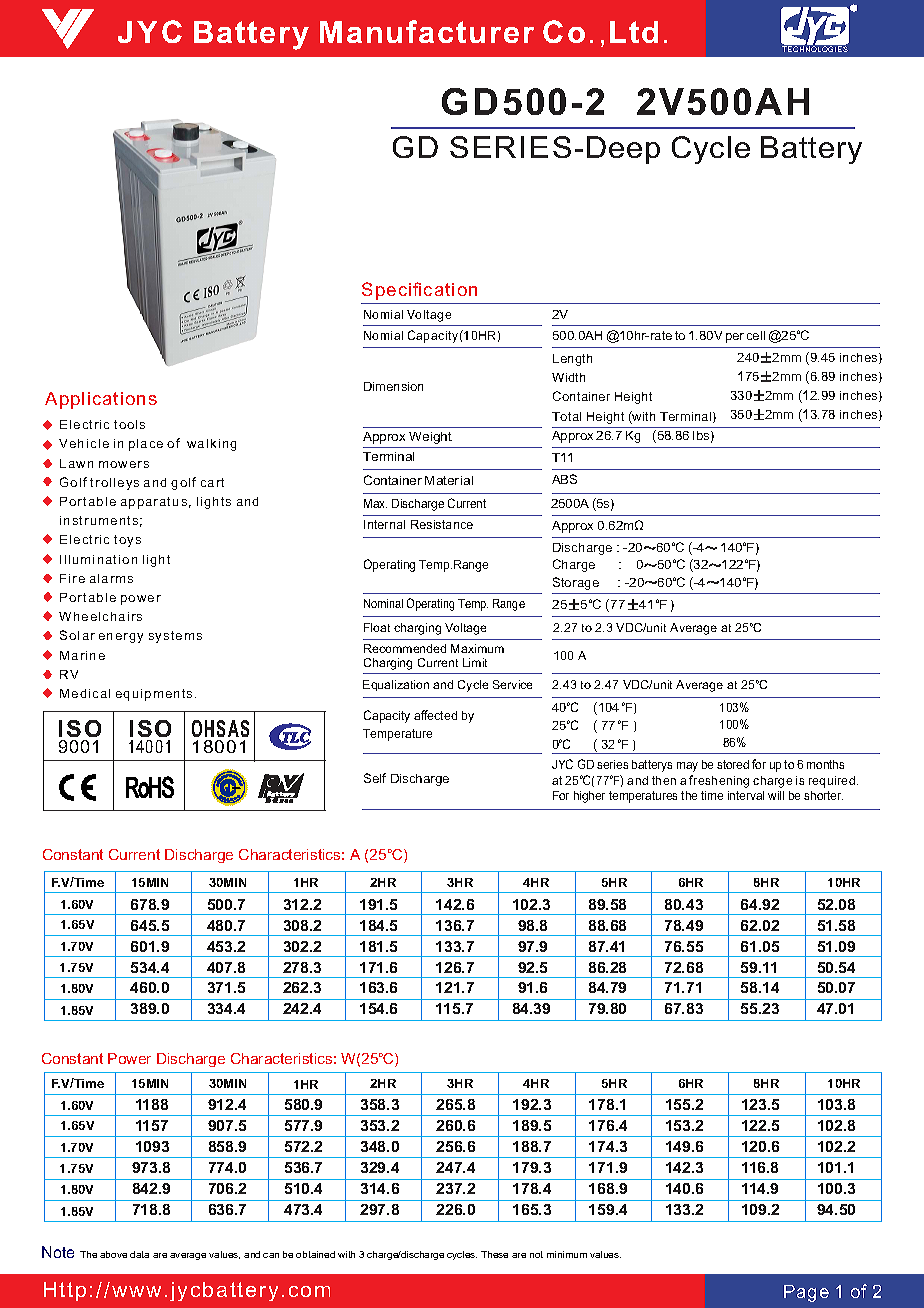 Image resolution: width=924 pixels, height=1308 pixels. Describe the element at coordinates (568, 377) in the screenshot. I see `Width` at that location.
